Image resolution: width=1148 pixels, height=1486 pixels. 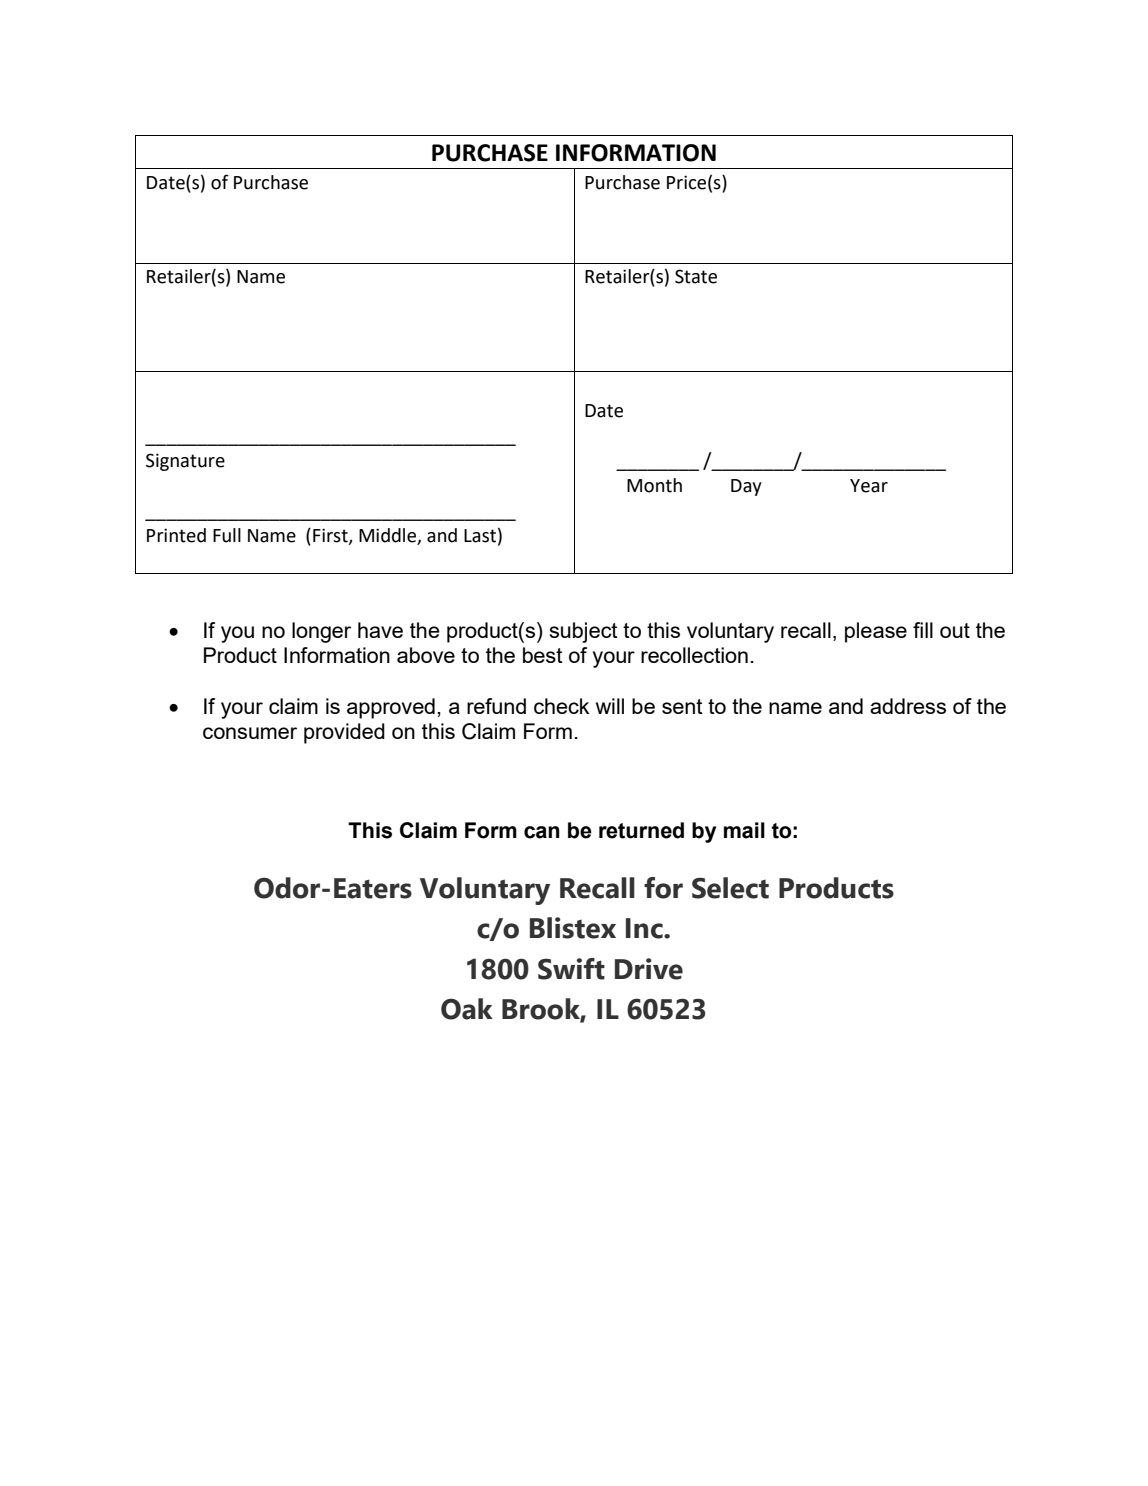 What do you see at coordinates (654, 485) in the screenshot?
I see `Month` at bounding box center [654, 485].
